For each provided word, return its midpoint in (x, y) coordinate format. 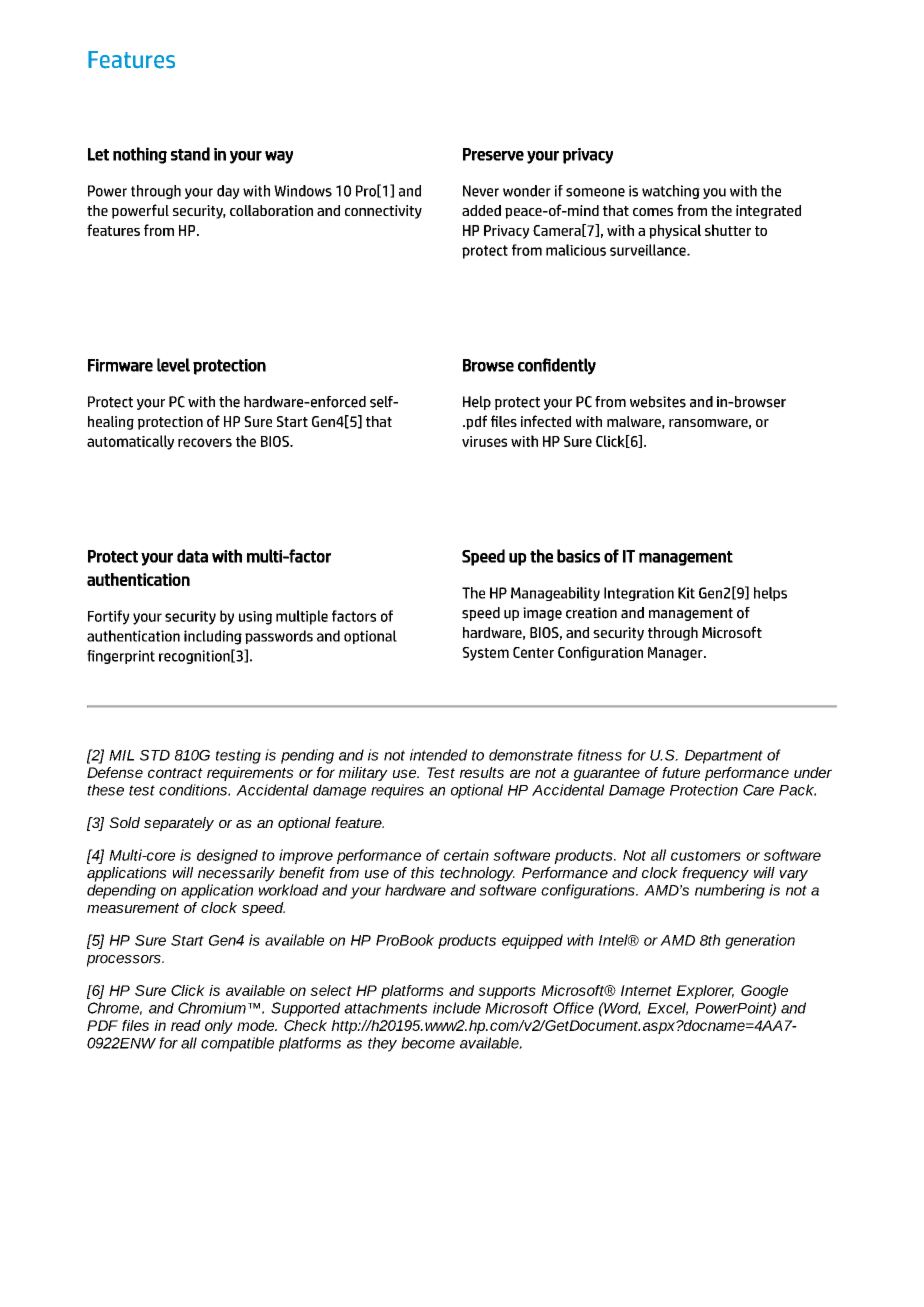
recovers (205, 442)
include (457, 1008)
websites (658, 402)
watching (671, 192)
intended (439, 755)
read (186, 1025)
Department (724, 757)
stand (190, 154)
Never (481, 191)
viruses (484, 441)
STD (155, 755)
